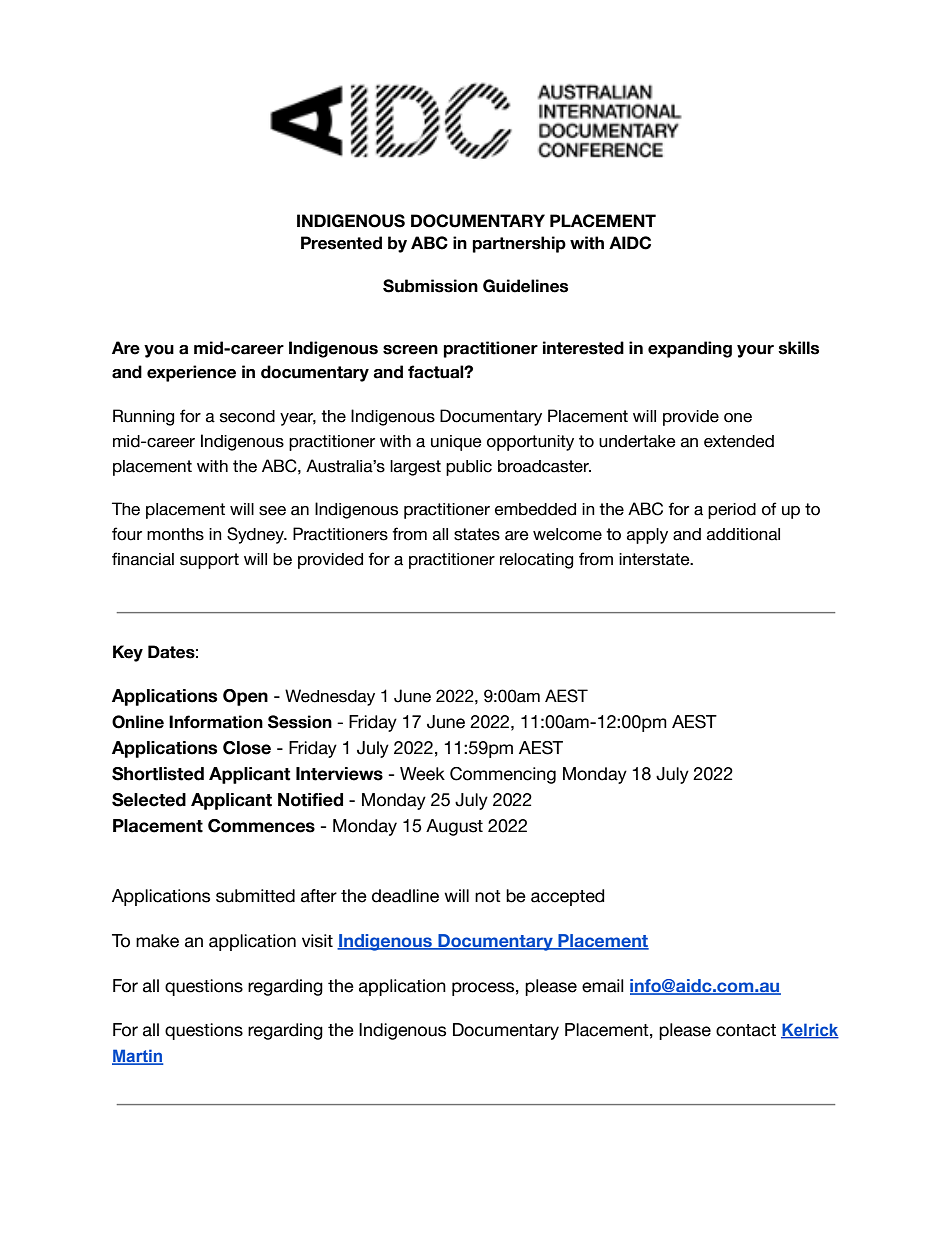  I want to click on submitted, so click(255, 896).
